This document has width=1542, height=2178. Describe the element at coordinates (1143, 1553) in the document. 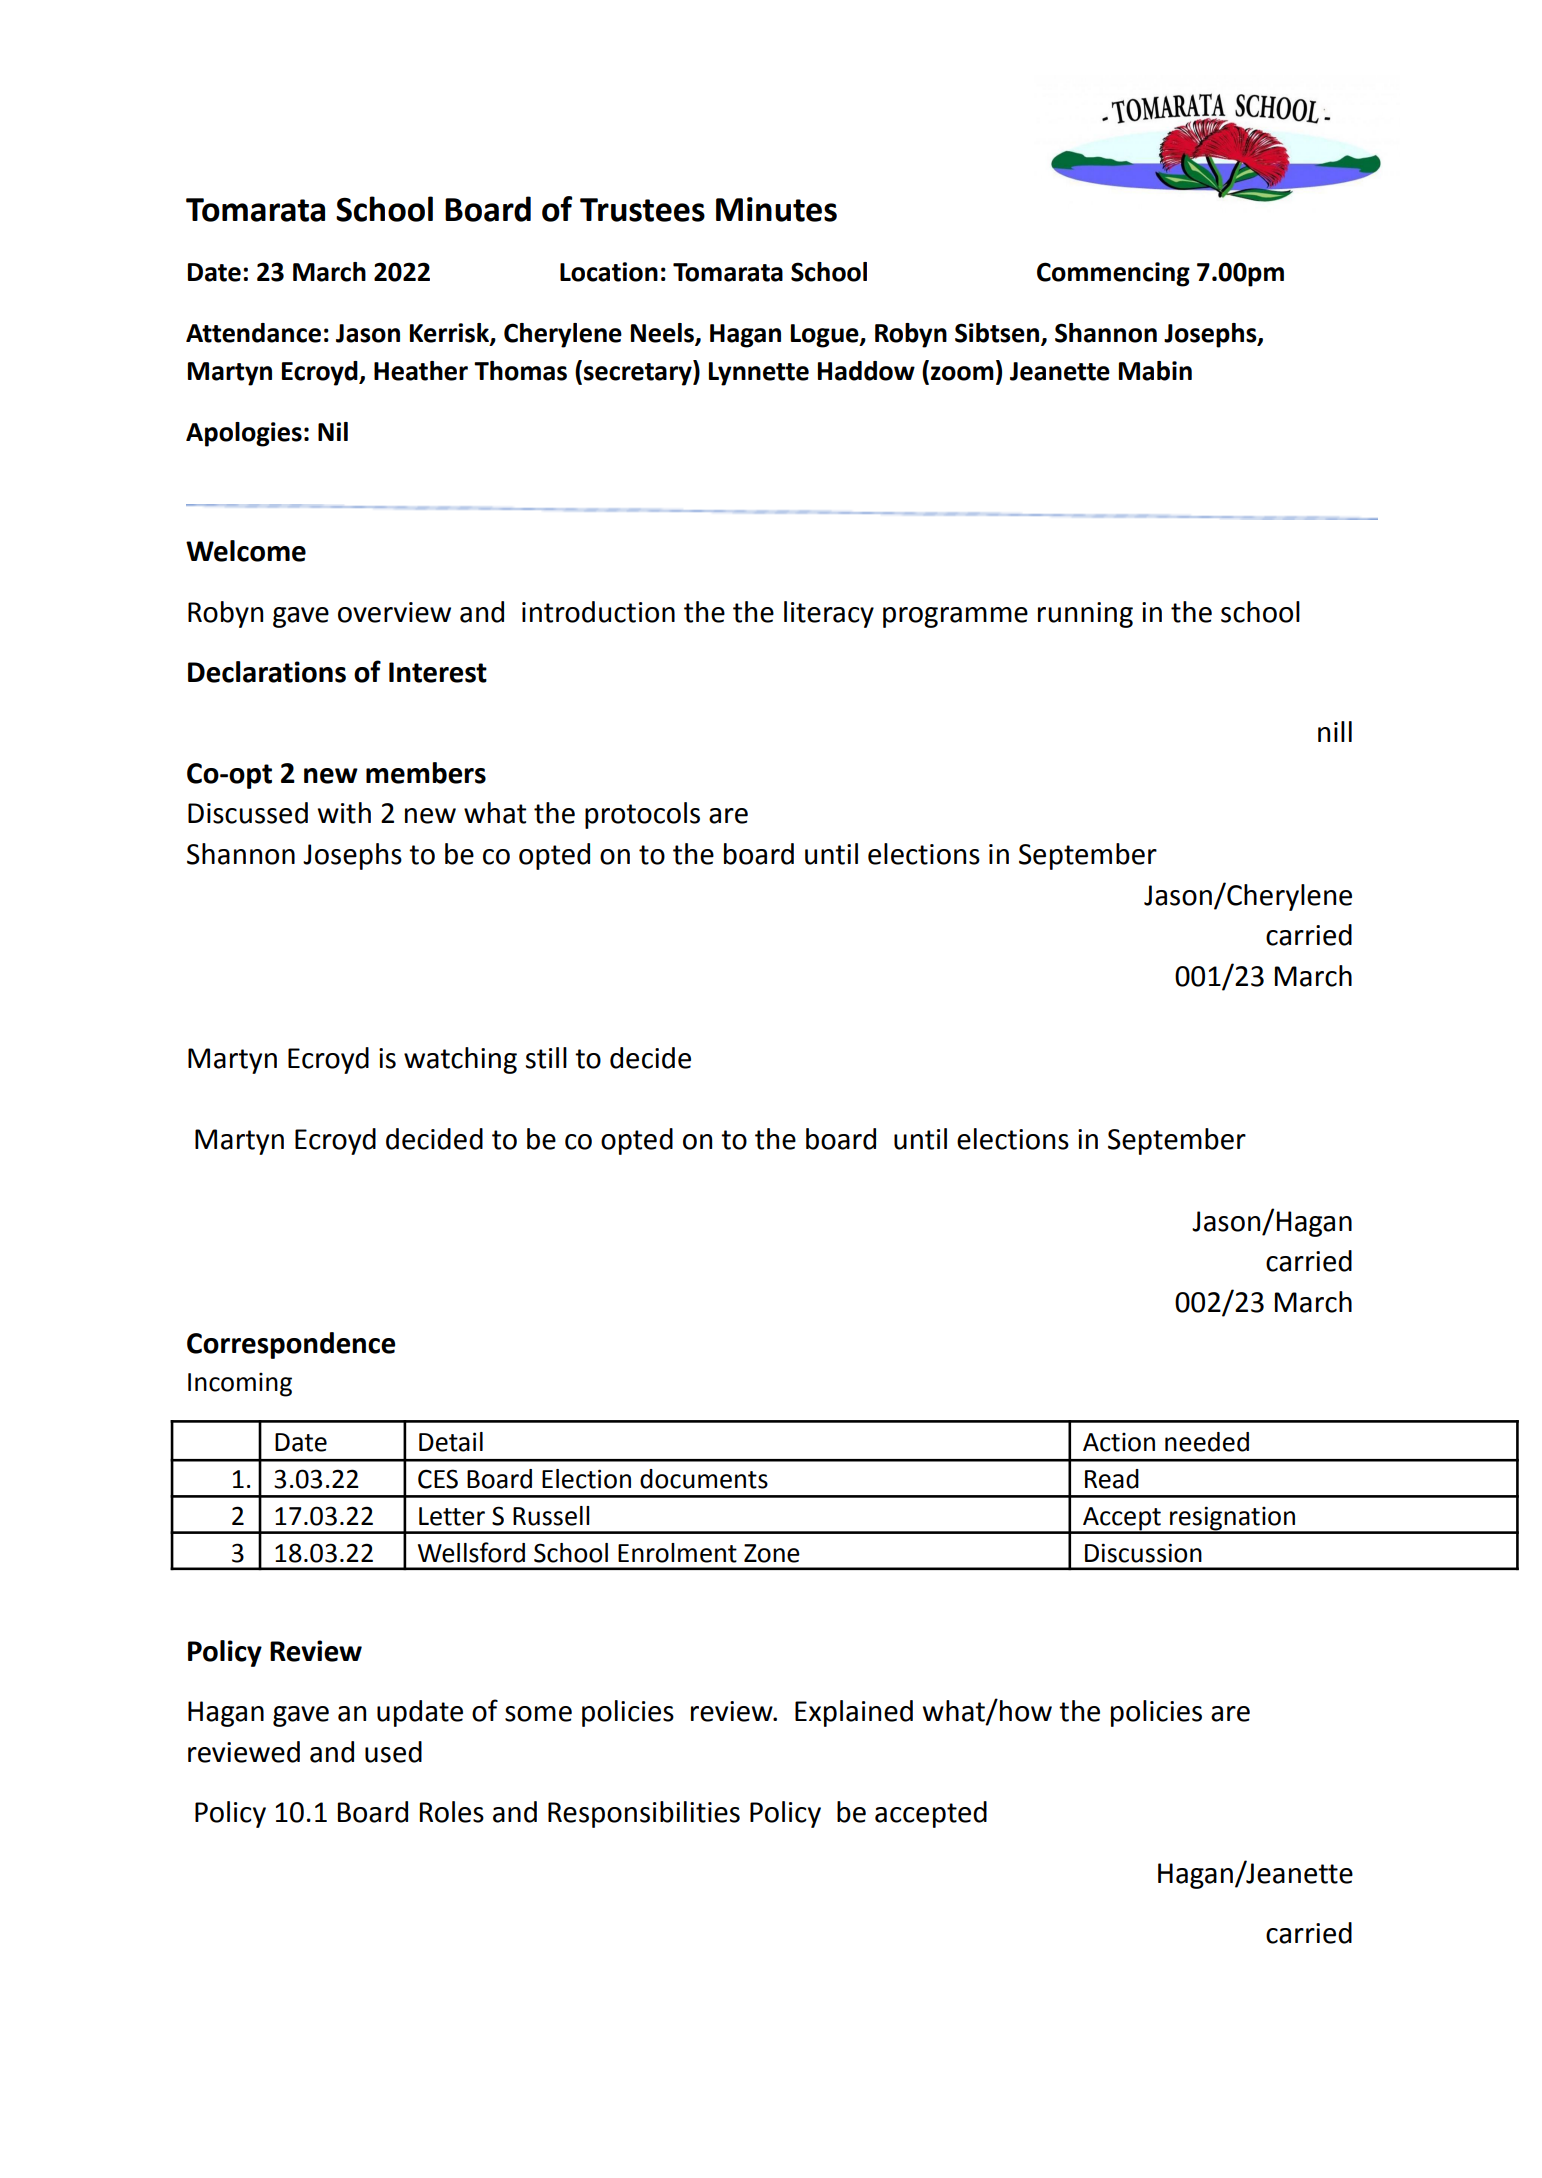

I see `Discussion` at that location.
